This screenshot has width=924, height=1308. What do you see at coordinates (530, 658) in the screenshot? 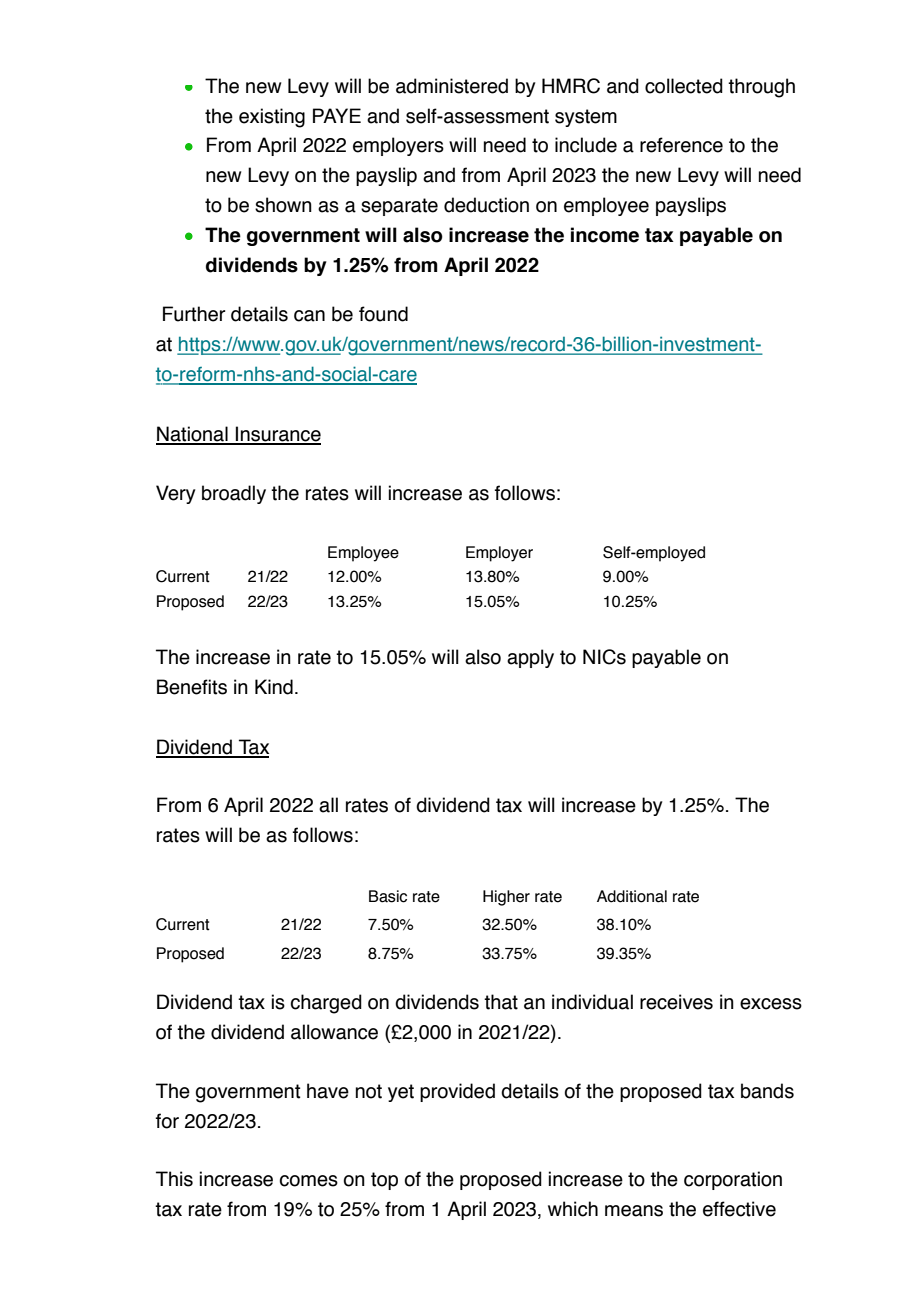
I see `apply` at bounding box center [530, 658].
